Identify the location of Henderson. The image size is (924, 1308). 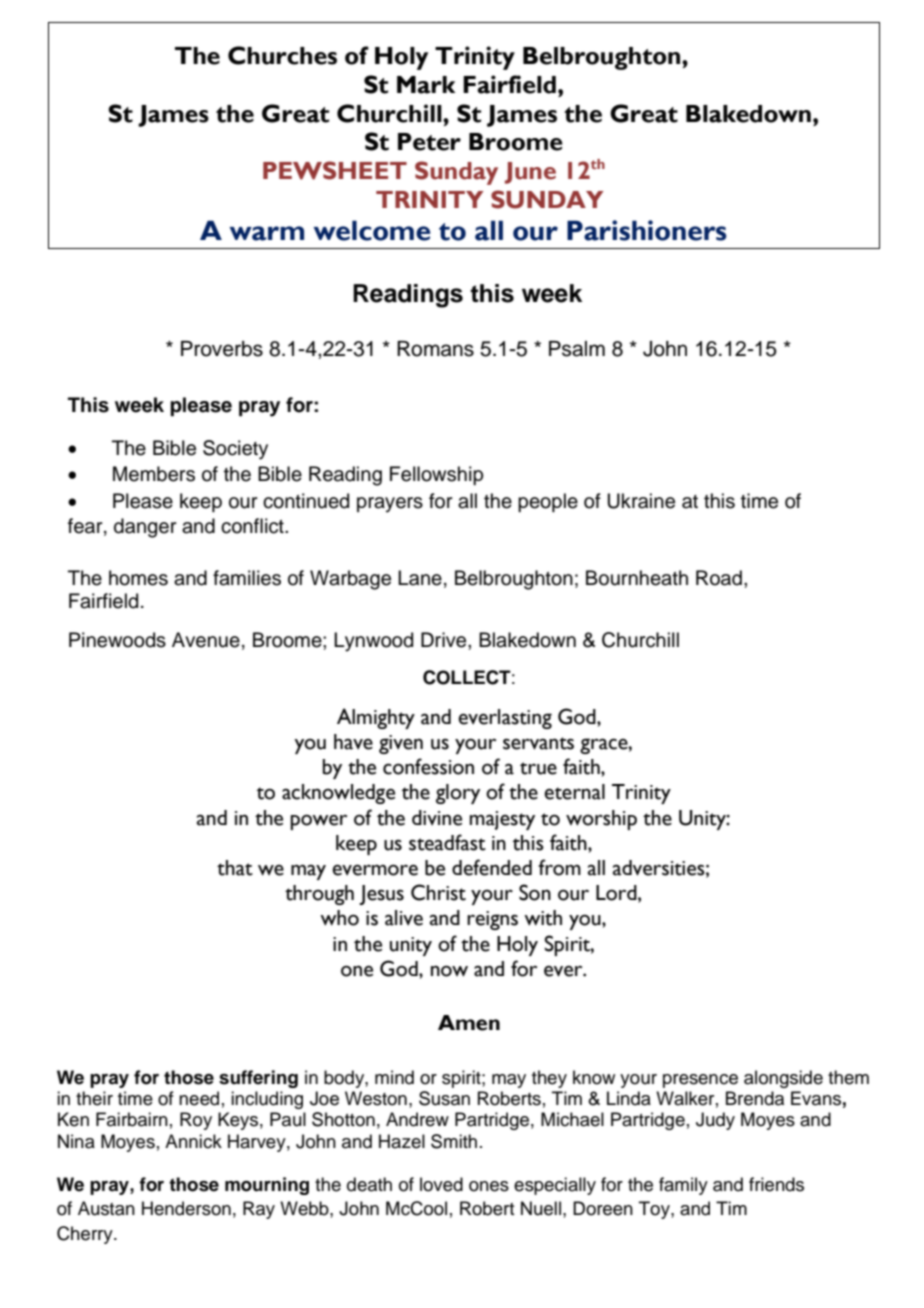
(186, 1208).
